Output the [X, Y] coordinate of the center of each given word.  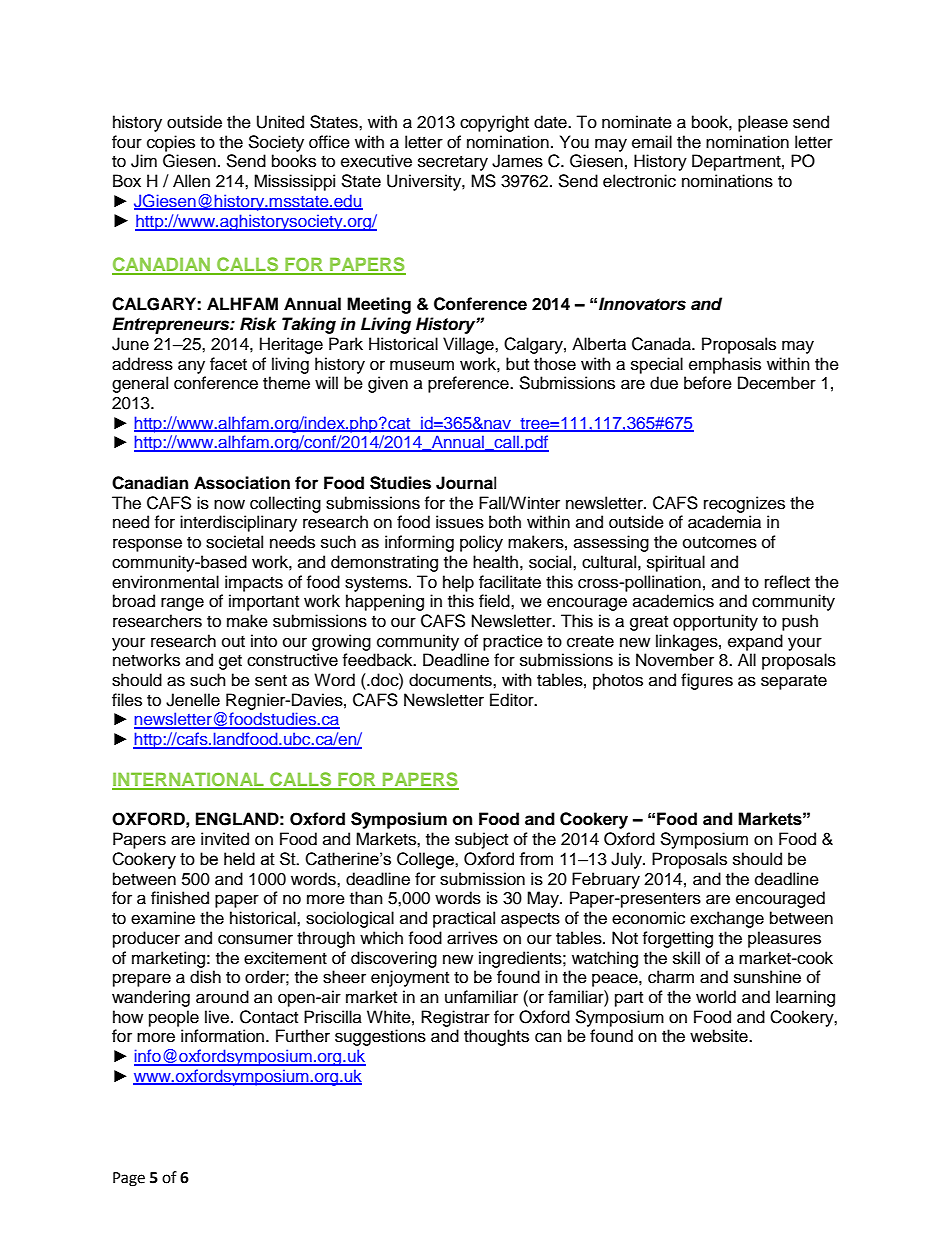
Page [129, 1179]
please [763, 123]
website [720, 1036]
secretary [453, 163]
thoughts [496, 1037]
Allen [191, 181]
